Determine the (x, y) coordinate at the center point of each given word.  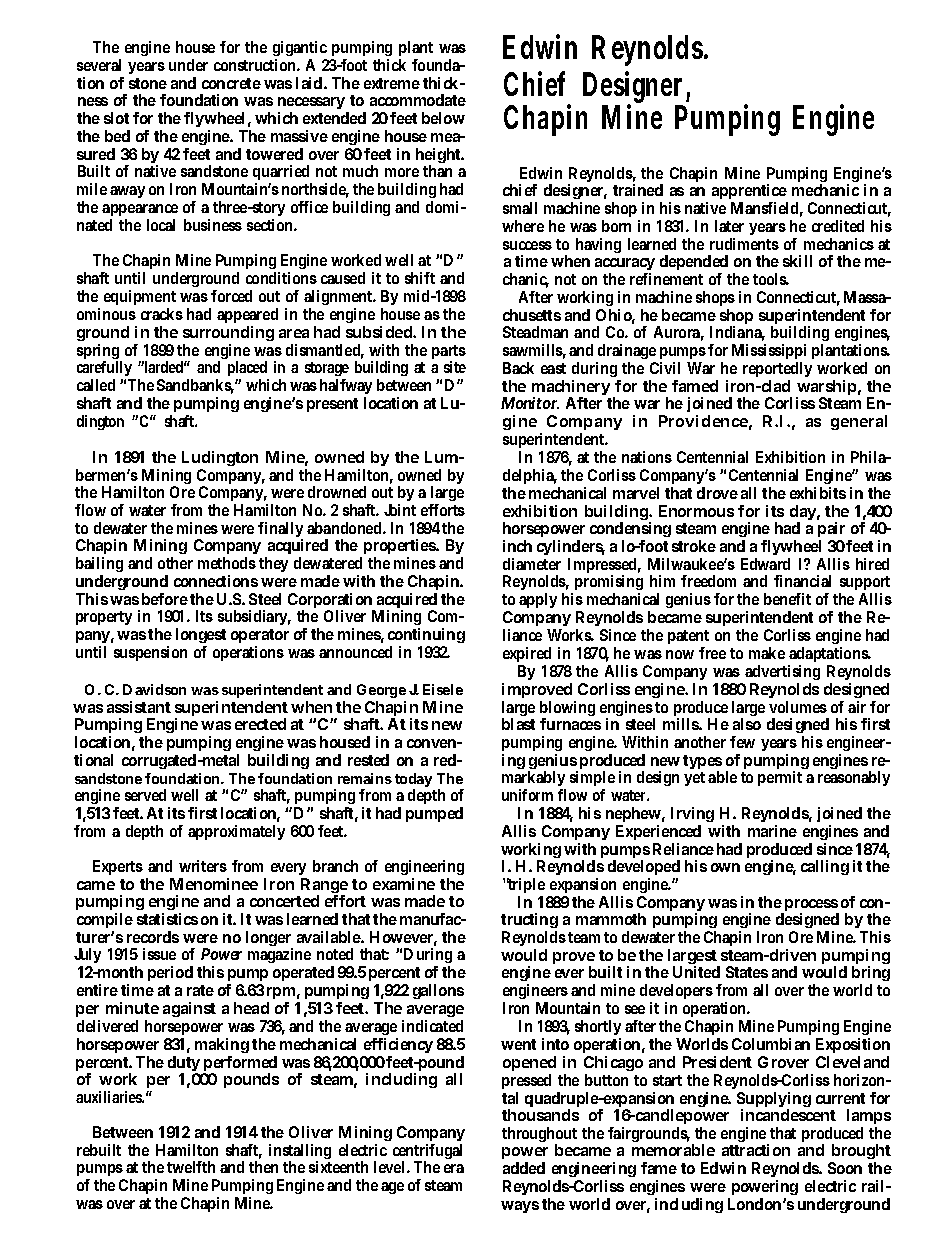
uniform (527, 795)
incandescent (788, 1115)
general (859, 422)
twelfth (191, 1167)
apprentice (750, 193)
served (145, 795)
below (443, 118)
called (96, 385)
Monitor (530, 403)
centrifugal (427, 1153)
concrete (231, 83)
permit (780, 778)
